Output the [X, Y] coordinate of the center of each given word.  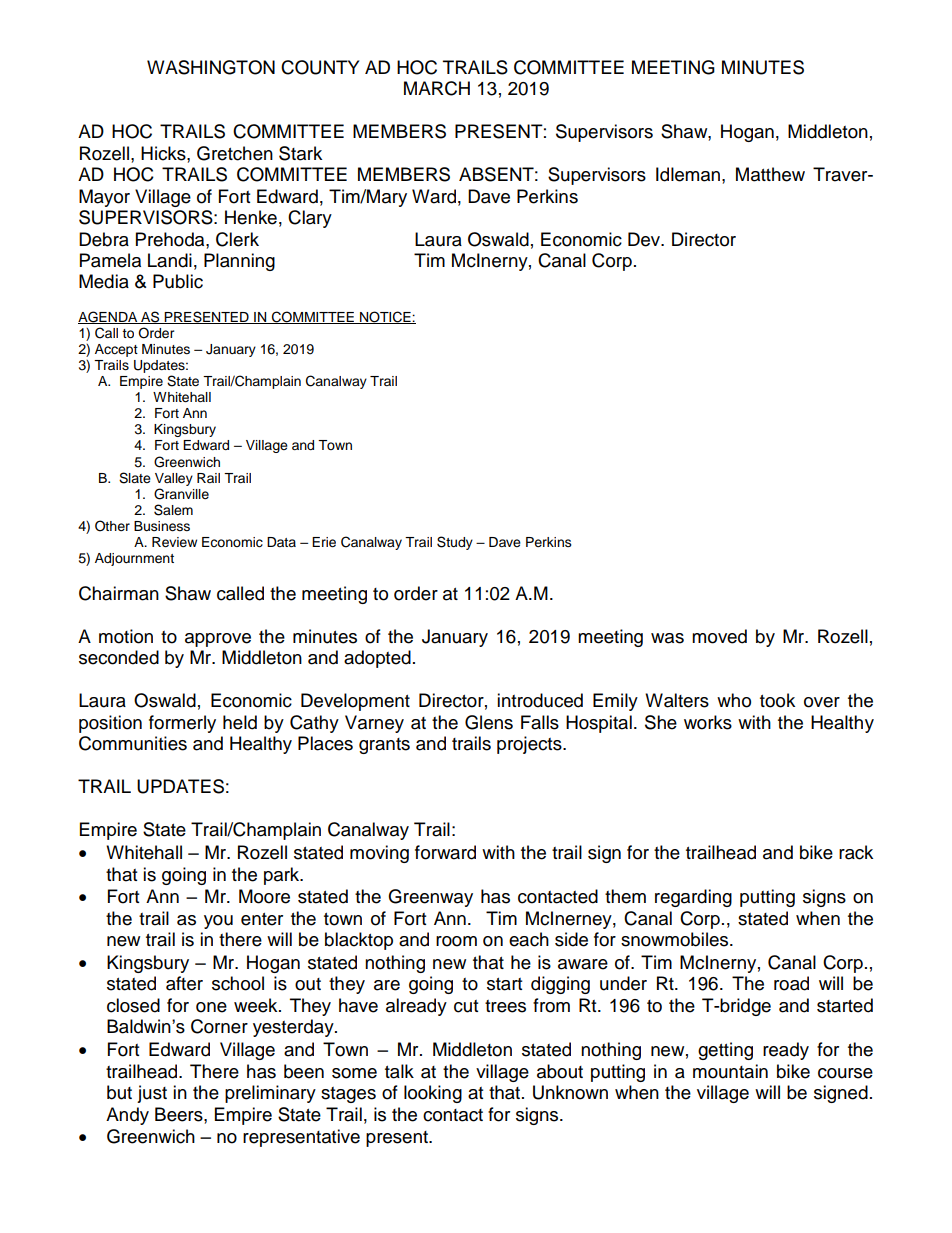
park [283, 876]
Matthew [770, 174]
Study [455, 543]
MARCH [437, 88]
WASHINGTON [211, 67]
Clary [310, 219]
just [152, 1094]
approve [218, 640]
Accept [116, 350]
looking [433, 1094]
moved [719, 636]
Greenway [430, 898]
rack [856, 852]
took [777, 700]
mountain [730, 1071]
